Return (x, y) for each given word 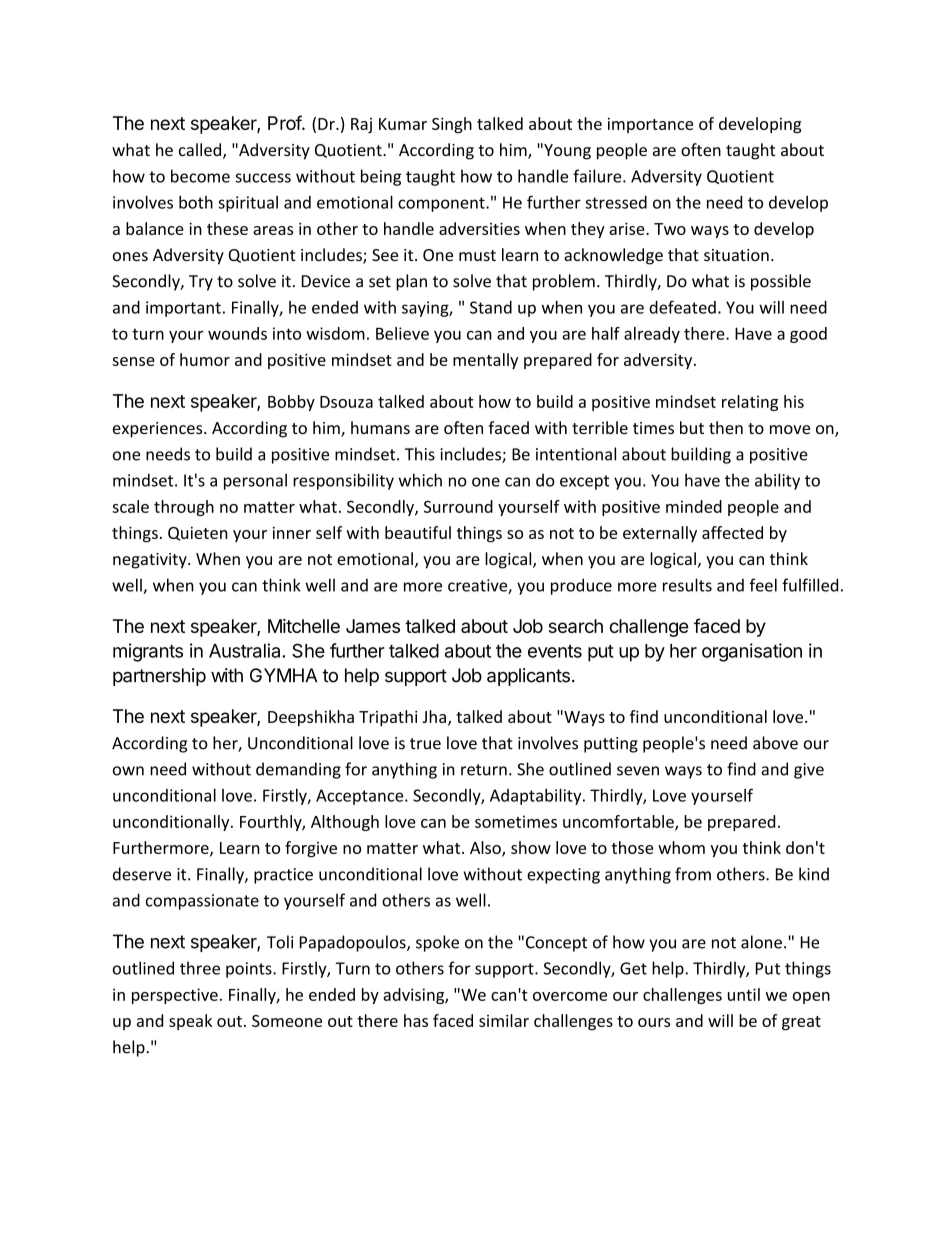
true (425, 744)
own (128, 771)
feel (763, 585)
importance (650, 125)
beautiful (418, 532)
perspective (175, 996)
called (200, 149)
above (775, 743)
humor (205, 359)
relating (750, 403)
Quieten (198, 534)
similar (504, 1020)
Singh (452, 125)
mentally (485, 361)
